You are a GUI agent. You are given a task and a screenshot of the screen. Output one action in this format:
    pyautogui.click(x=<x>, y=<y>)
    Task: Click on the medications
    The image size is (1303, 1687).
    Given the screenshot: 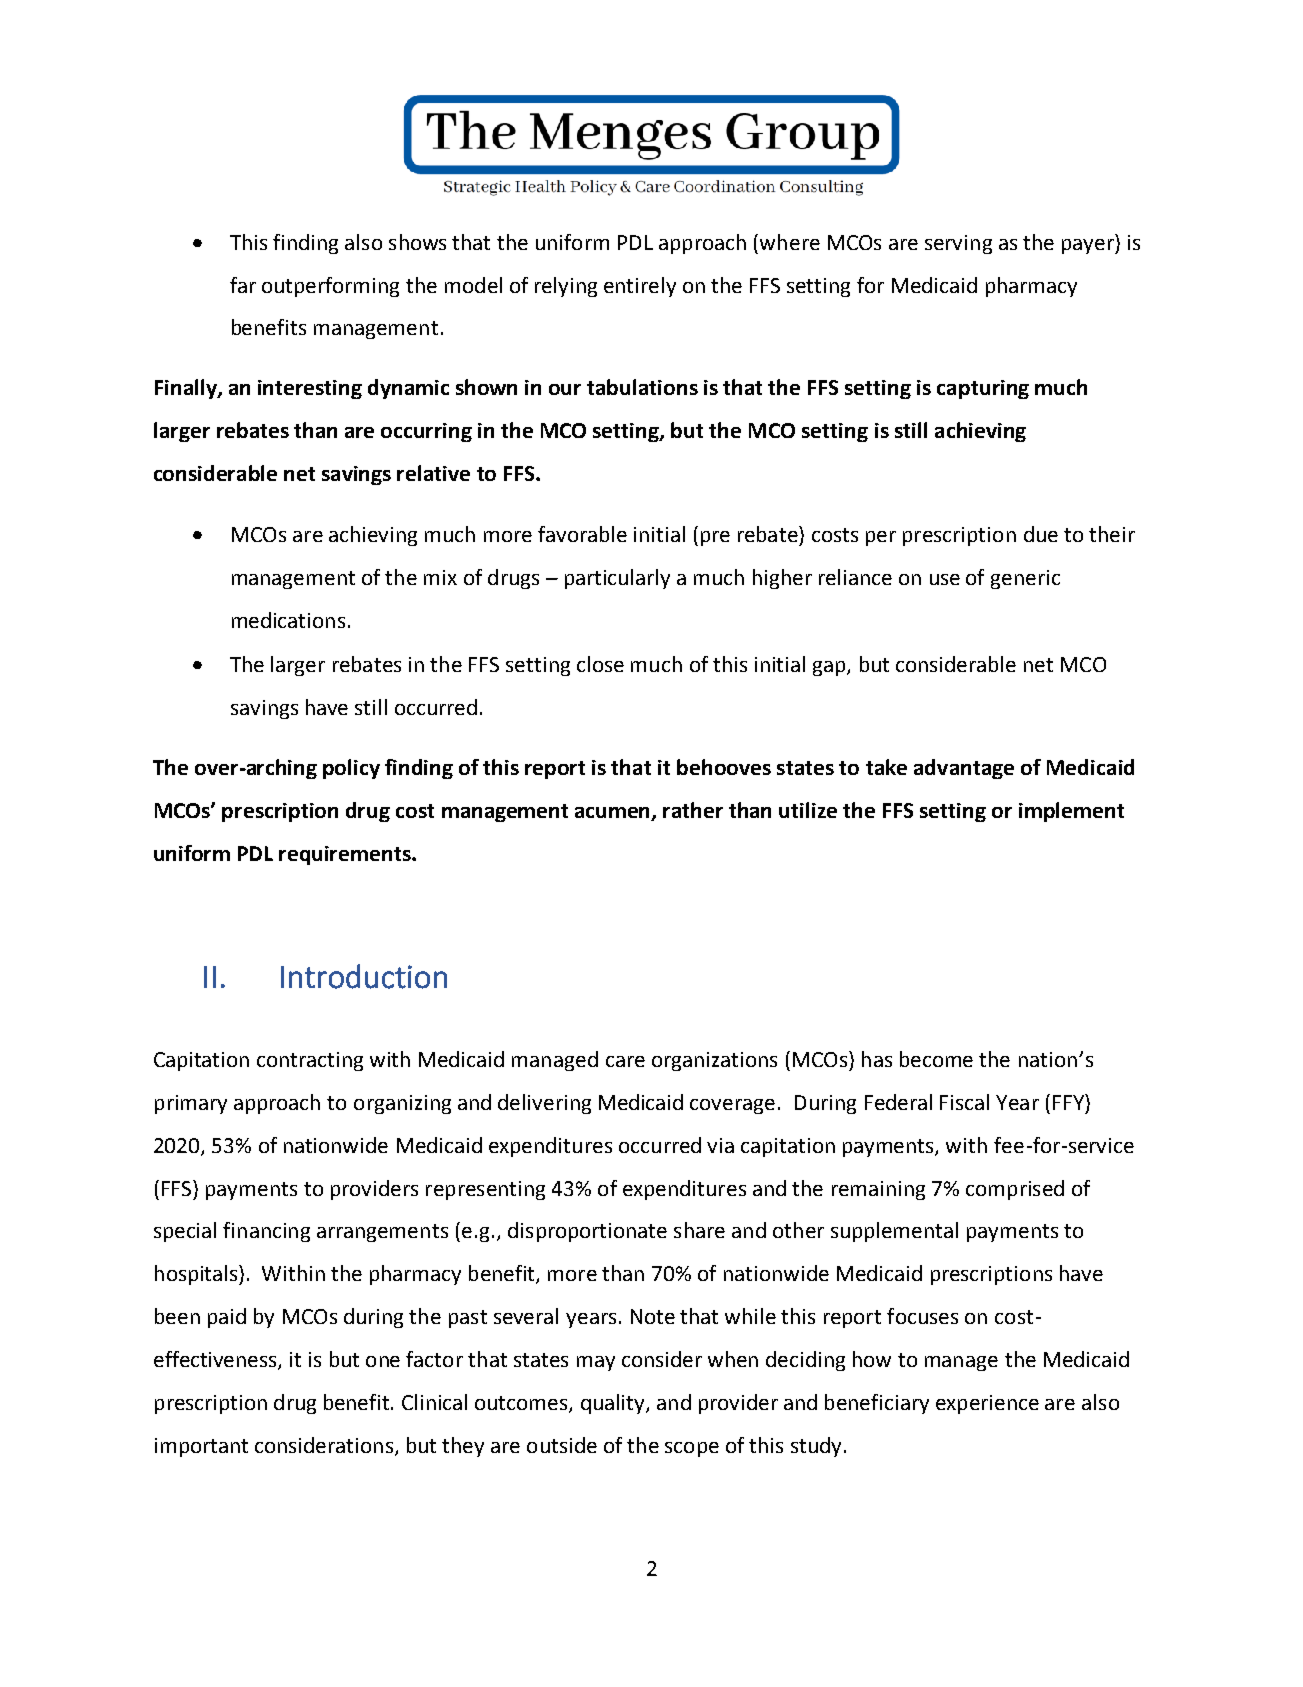 What is the action you would take?
    pyautogui.click(x=288, y=620)
